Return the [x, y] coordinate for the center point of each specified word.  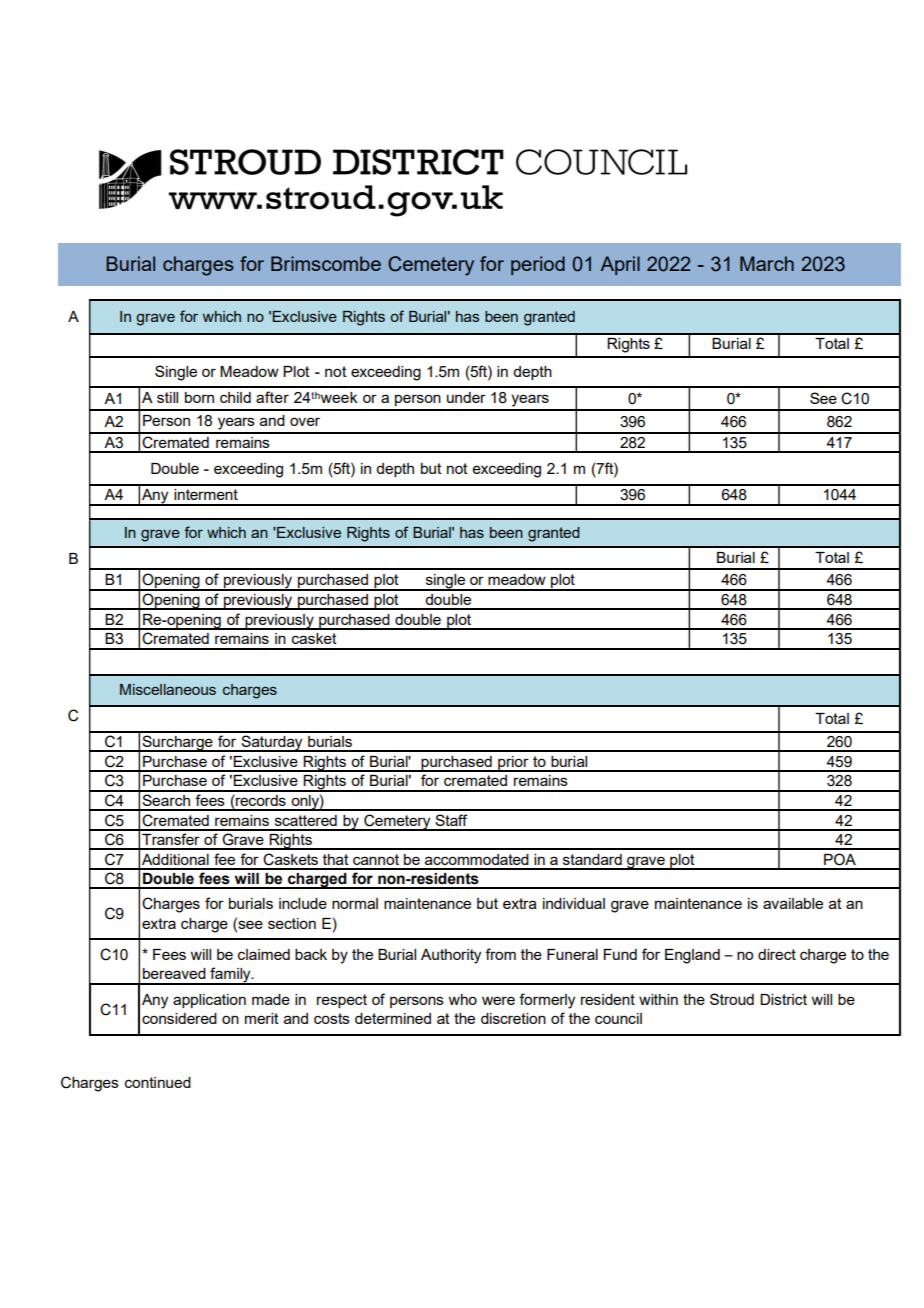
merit [262, 1018]
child [235, 397]
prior [513, 764]
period [538, 265]
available [793, 903]
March [767, 263]
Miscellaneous [168, 689]
